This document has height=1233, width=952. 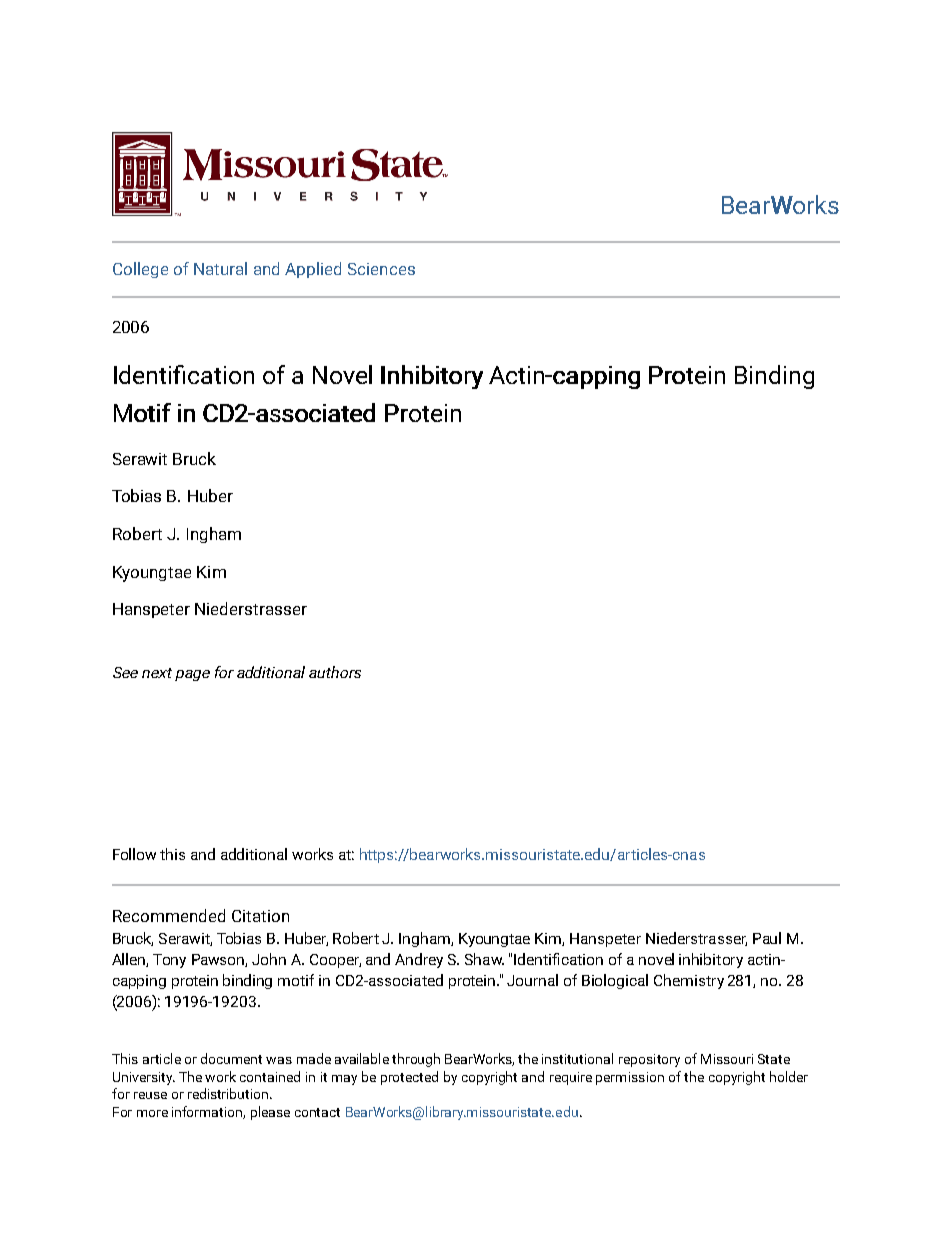 What do you see at coordinates (134, 854) in the document?
I see `Follow` at bounding box center [134, 854].
